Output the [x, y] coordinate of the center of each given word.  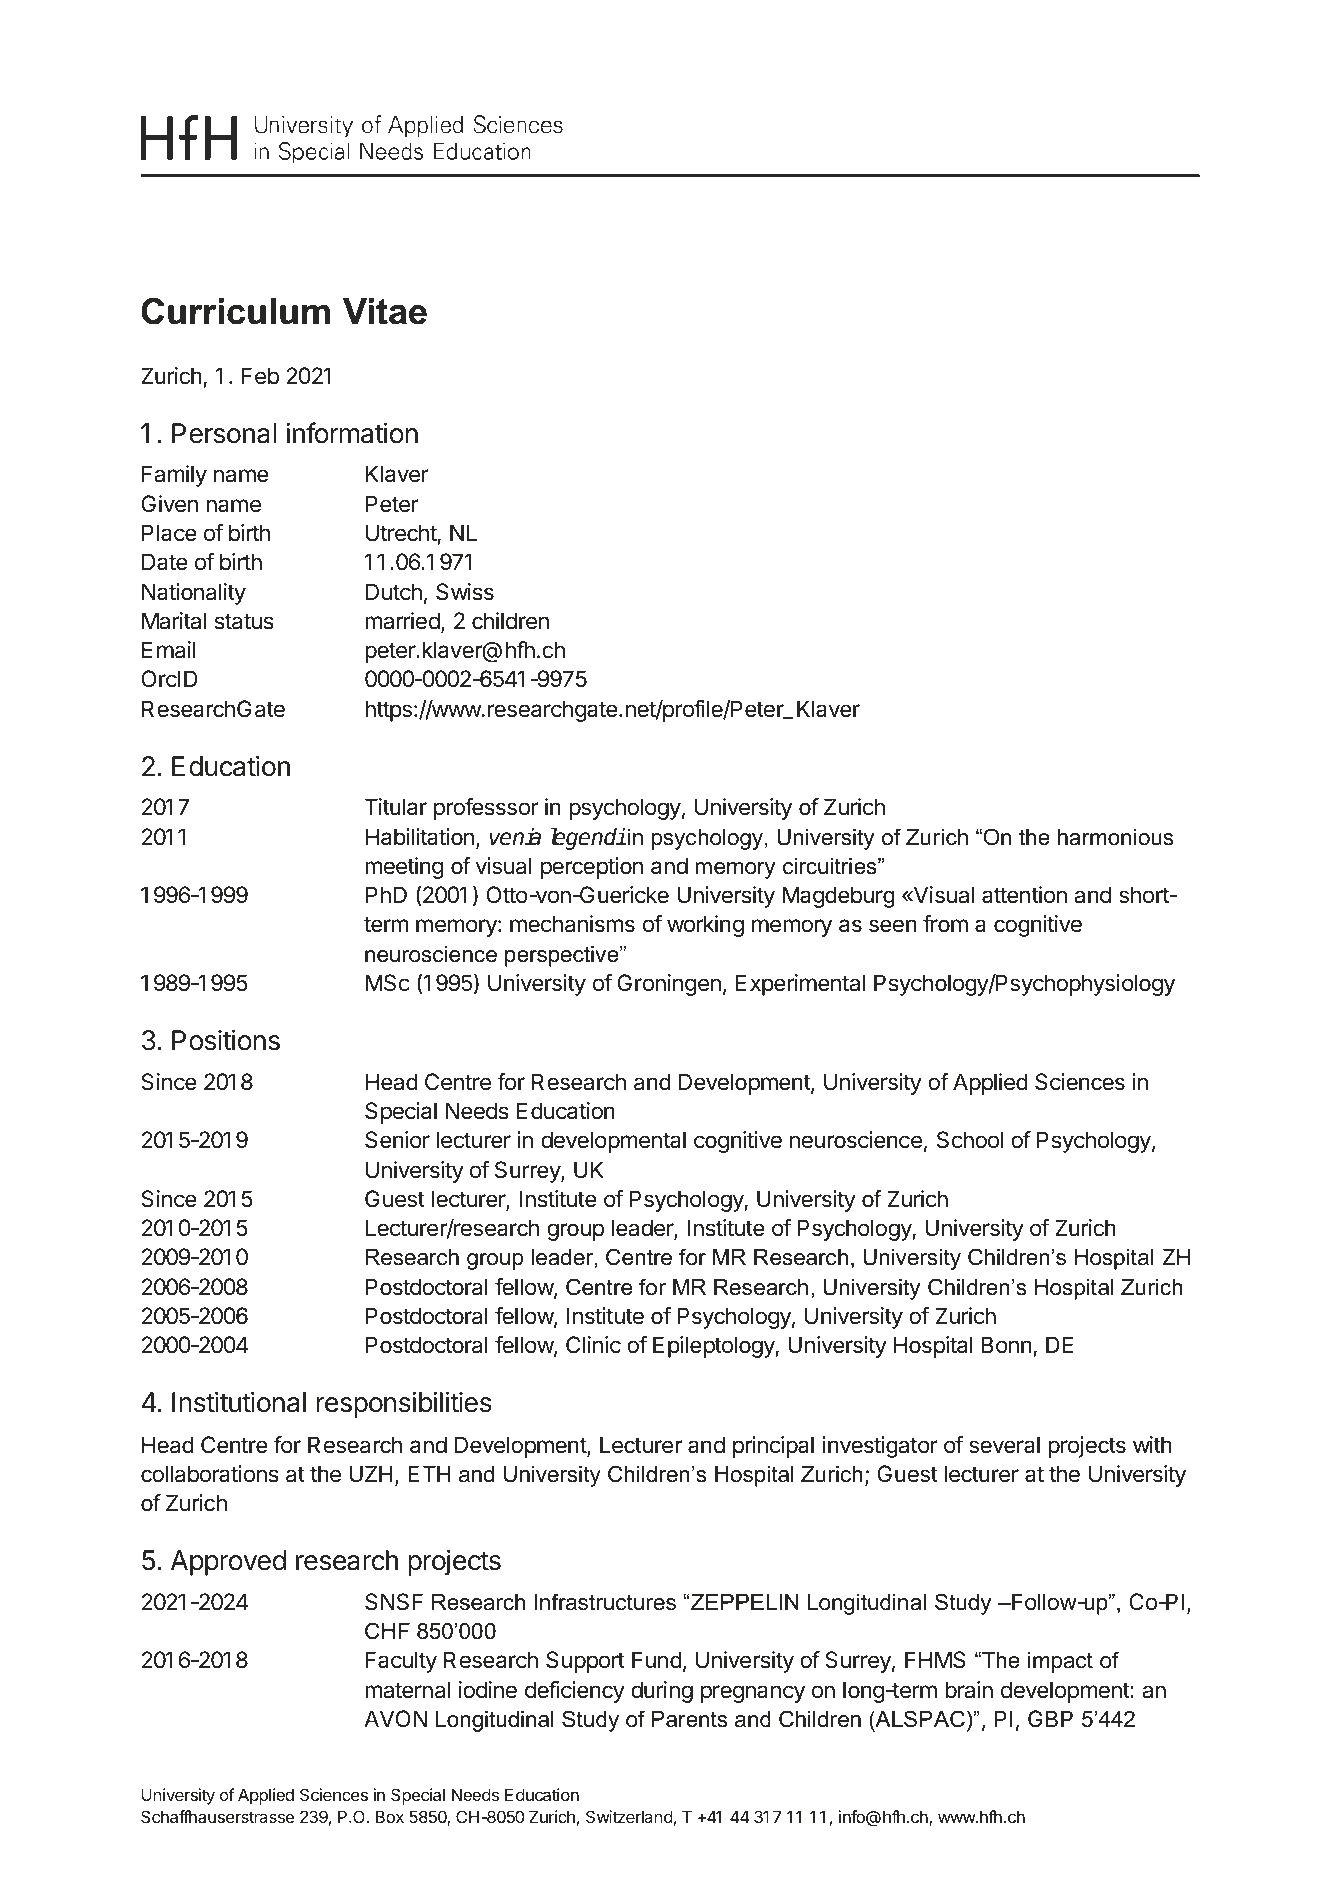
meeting [404, 868]
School [970, 1140]
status [244, 621]
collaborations [210, 1474]
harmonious [1115, 837]
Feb [260, 376]
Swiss [465, 592]
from [945, 923]
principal [773, 1447]
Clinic [593, 1345]
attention [1024, 895]
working [705, 926]
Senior [397, 1140]
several [1004, 1445]
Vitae [385, 311]
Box [390, 1816]
